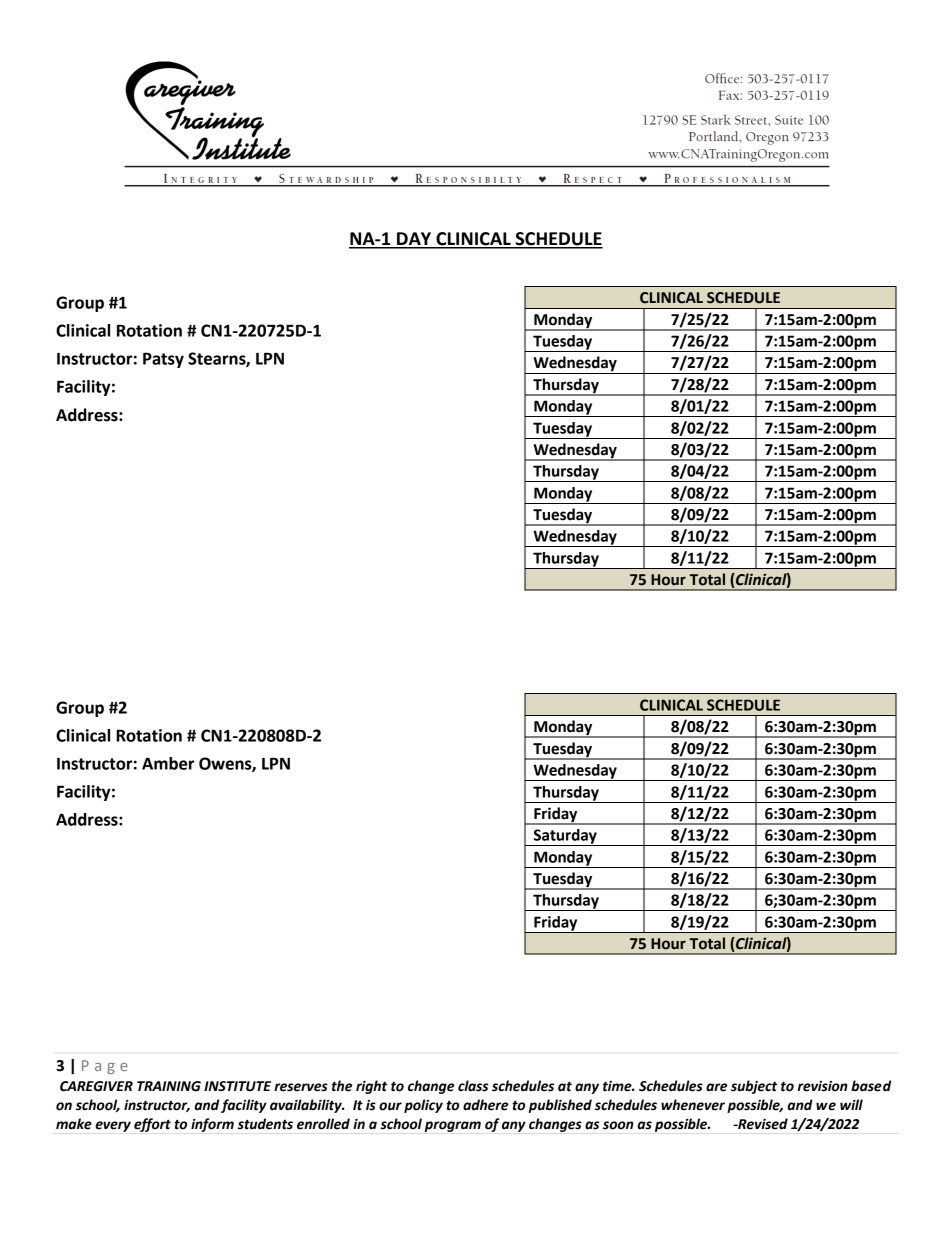  I want to click on Amber, so click(168, 763).
